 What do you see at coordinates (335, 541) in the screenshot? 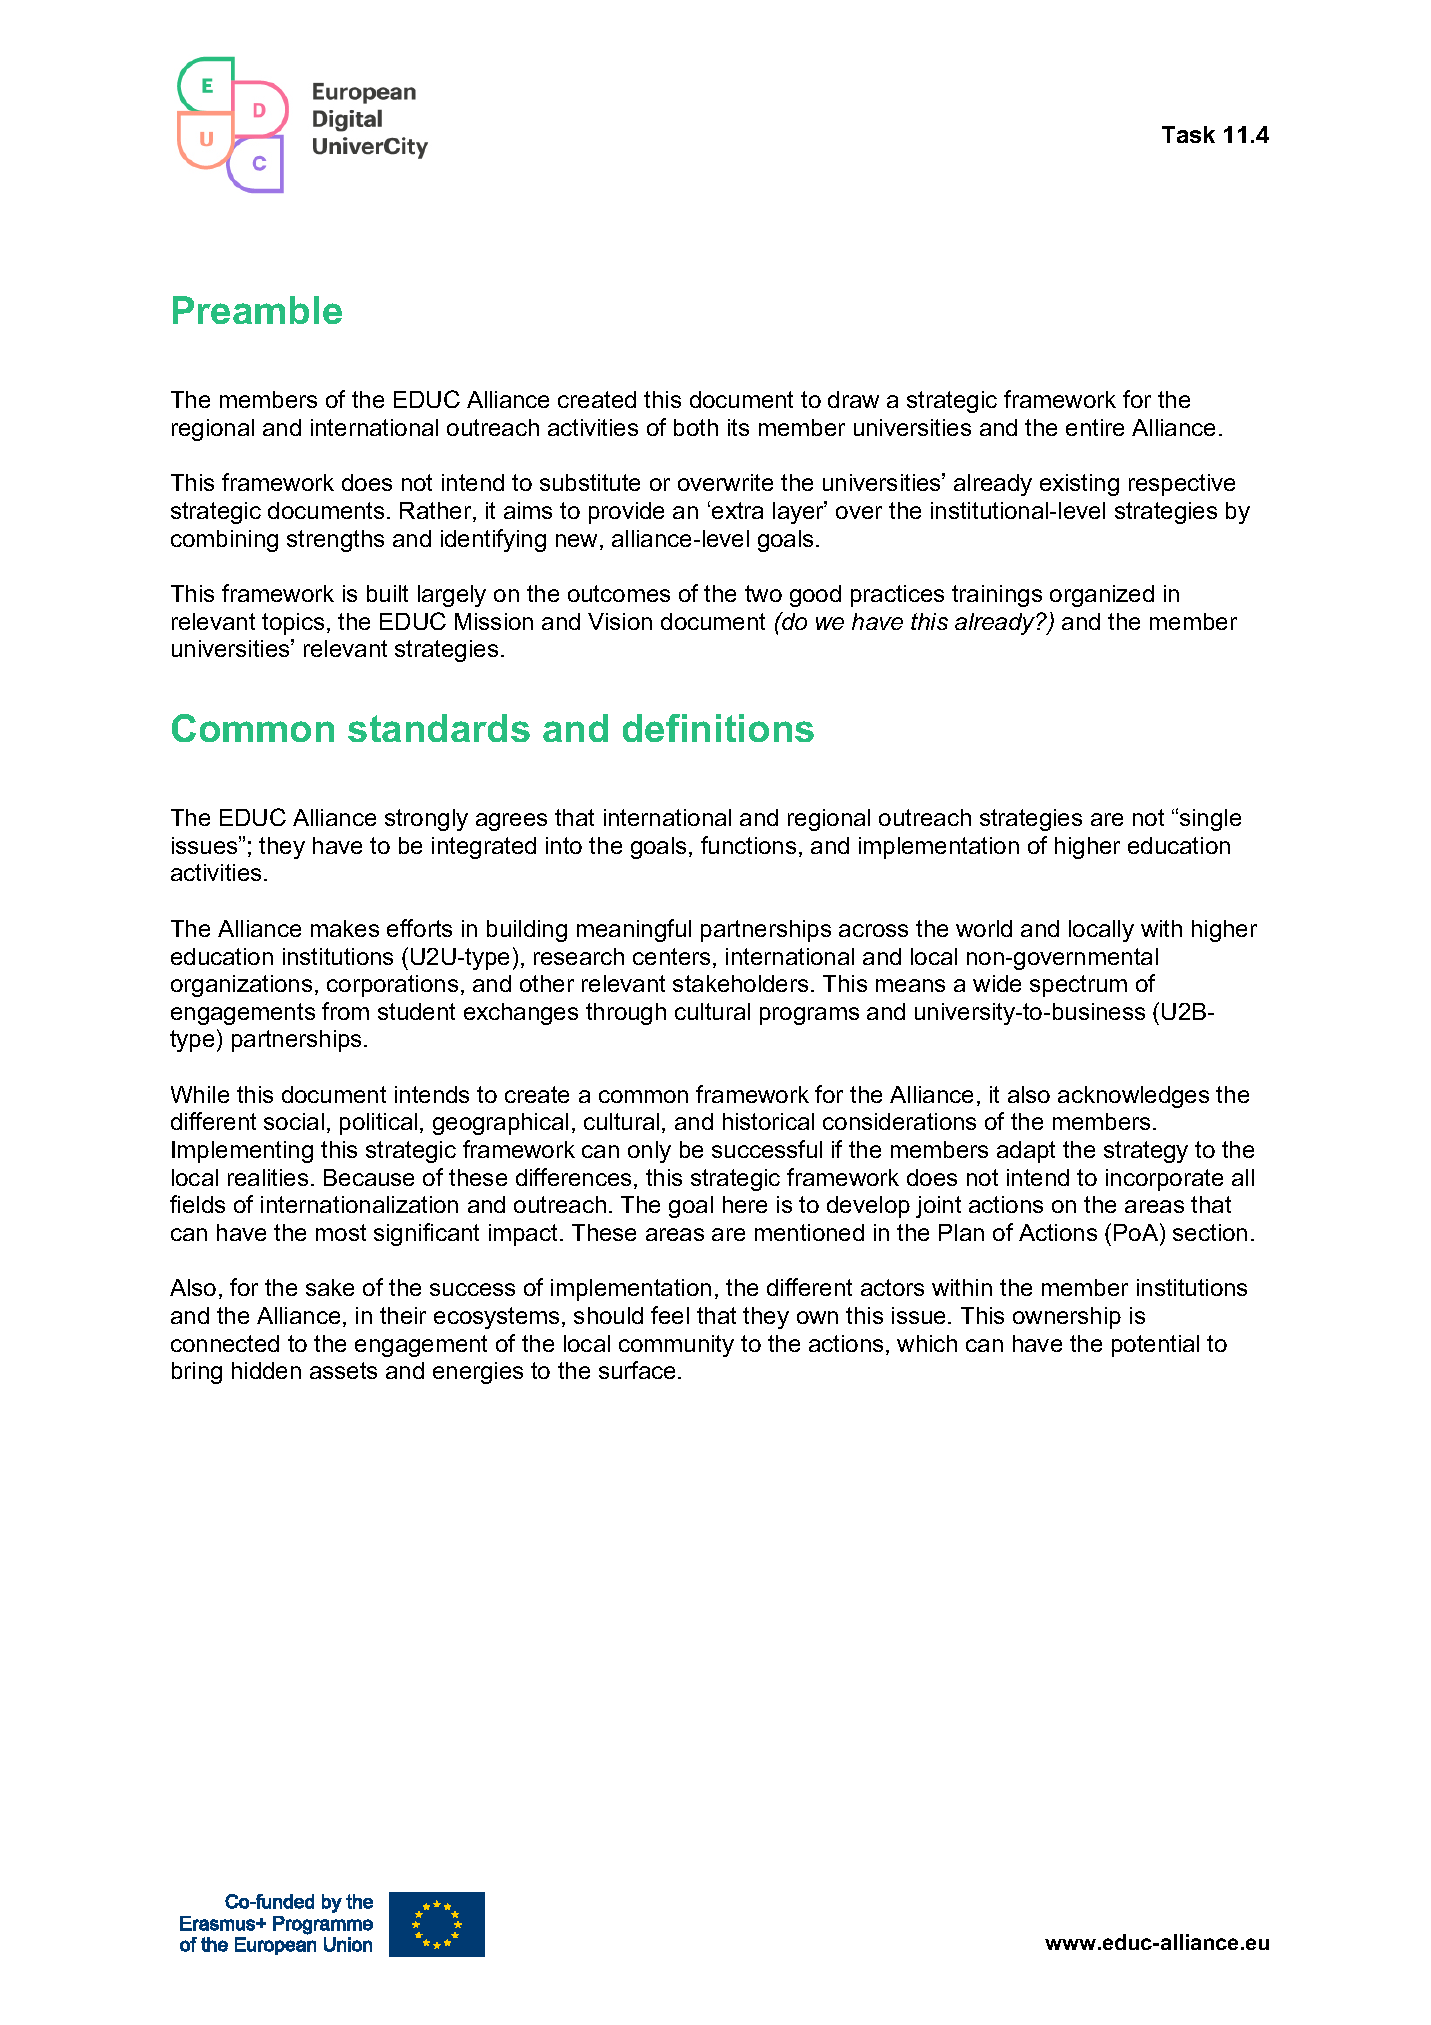
I see `strengths` at bounding box center [335, 541].
